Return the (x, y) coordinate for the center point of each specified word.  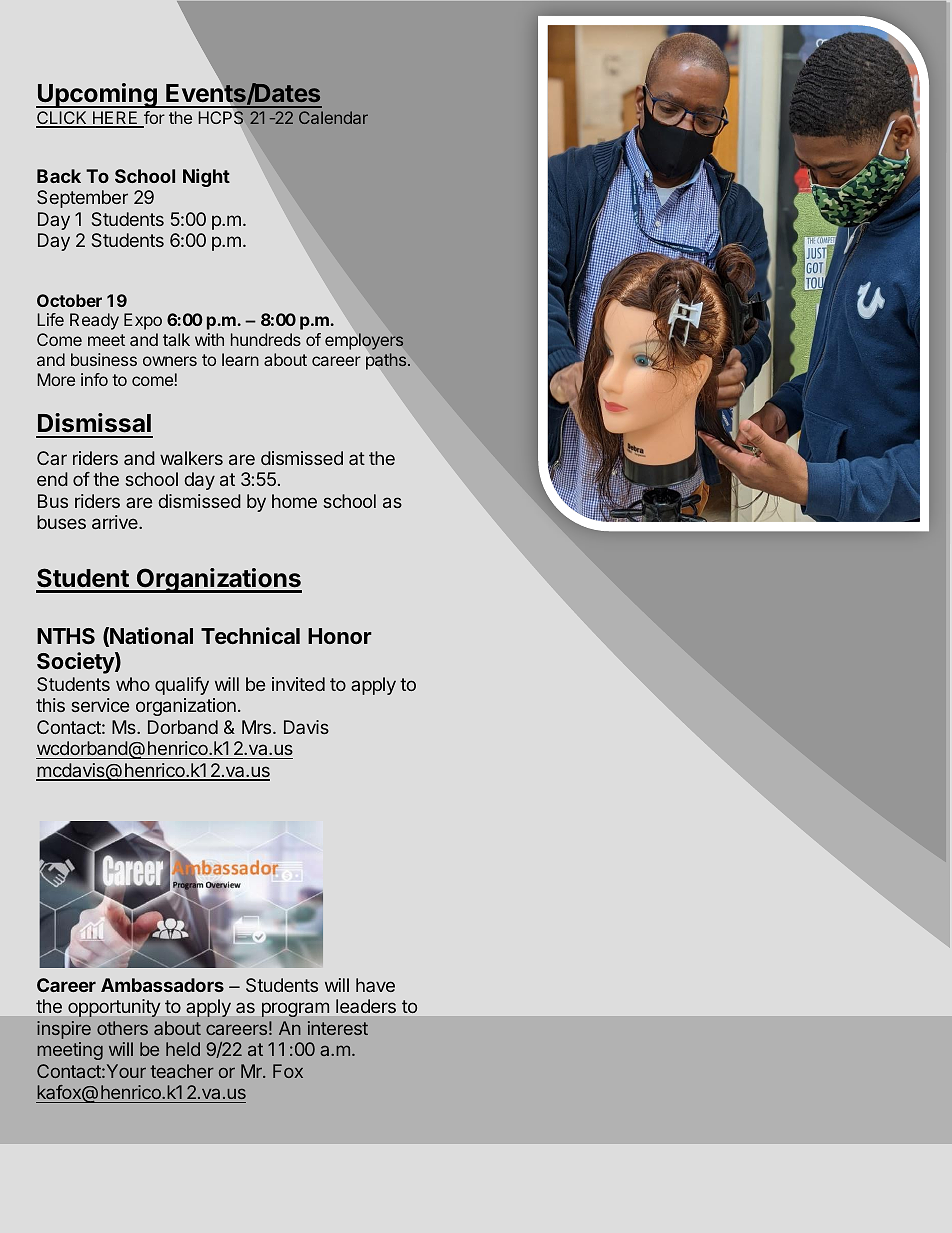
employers (364, 341)
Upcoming (97, 95)
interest (338, 1028)
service (100, 705)
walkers (191, 458)
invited (298, 684)
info (94, 379)
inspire (64, 1030)
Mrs (258, 727)
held (183, 1049)
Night (206, 178)
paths (386, 361)
